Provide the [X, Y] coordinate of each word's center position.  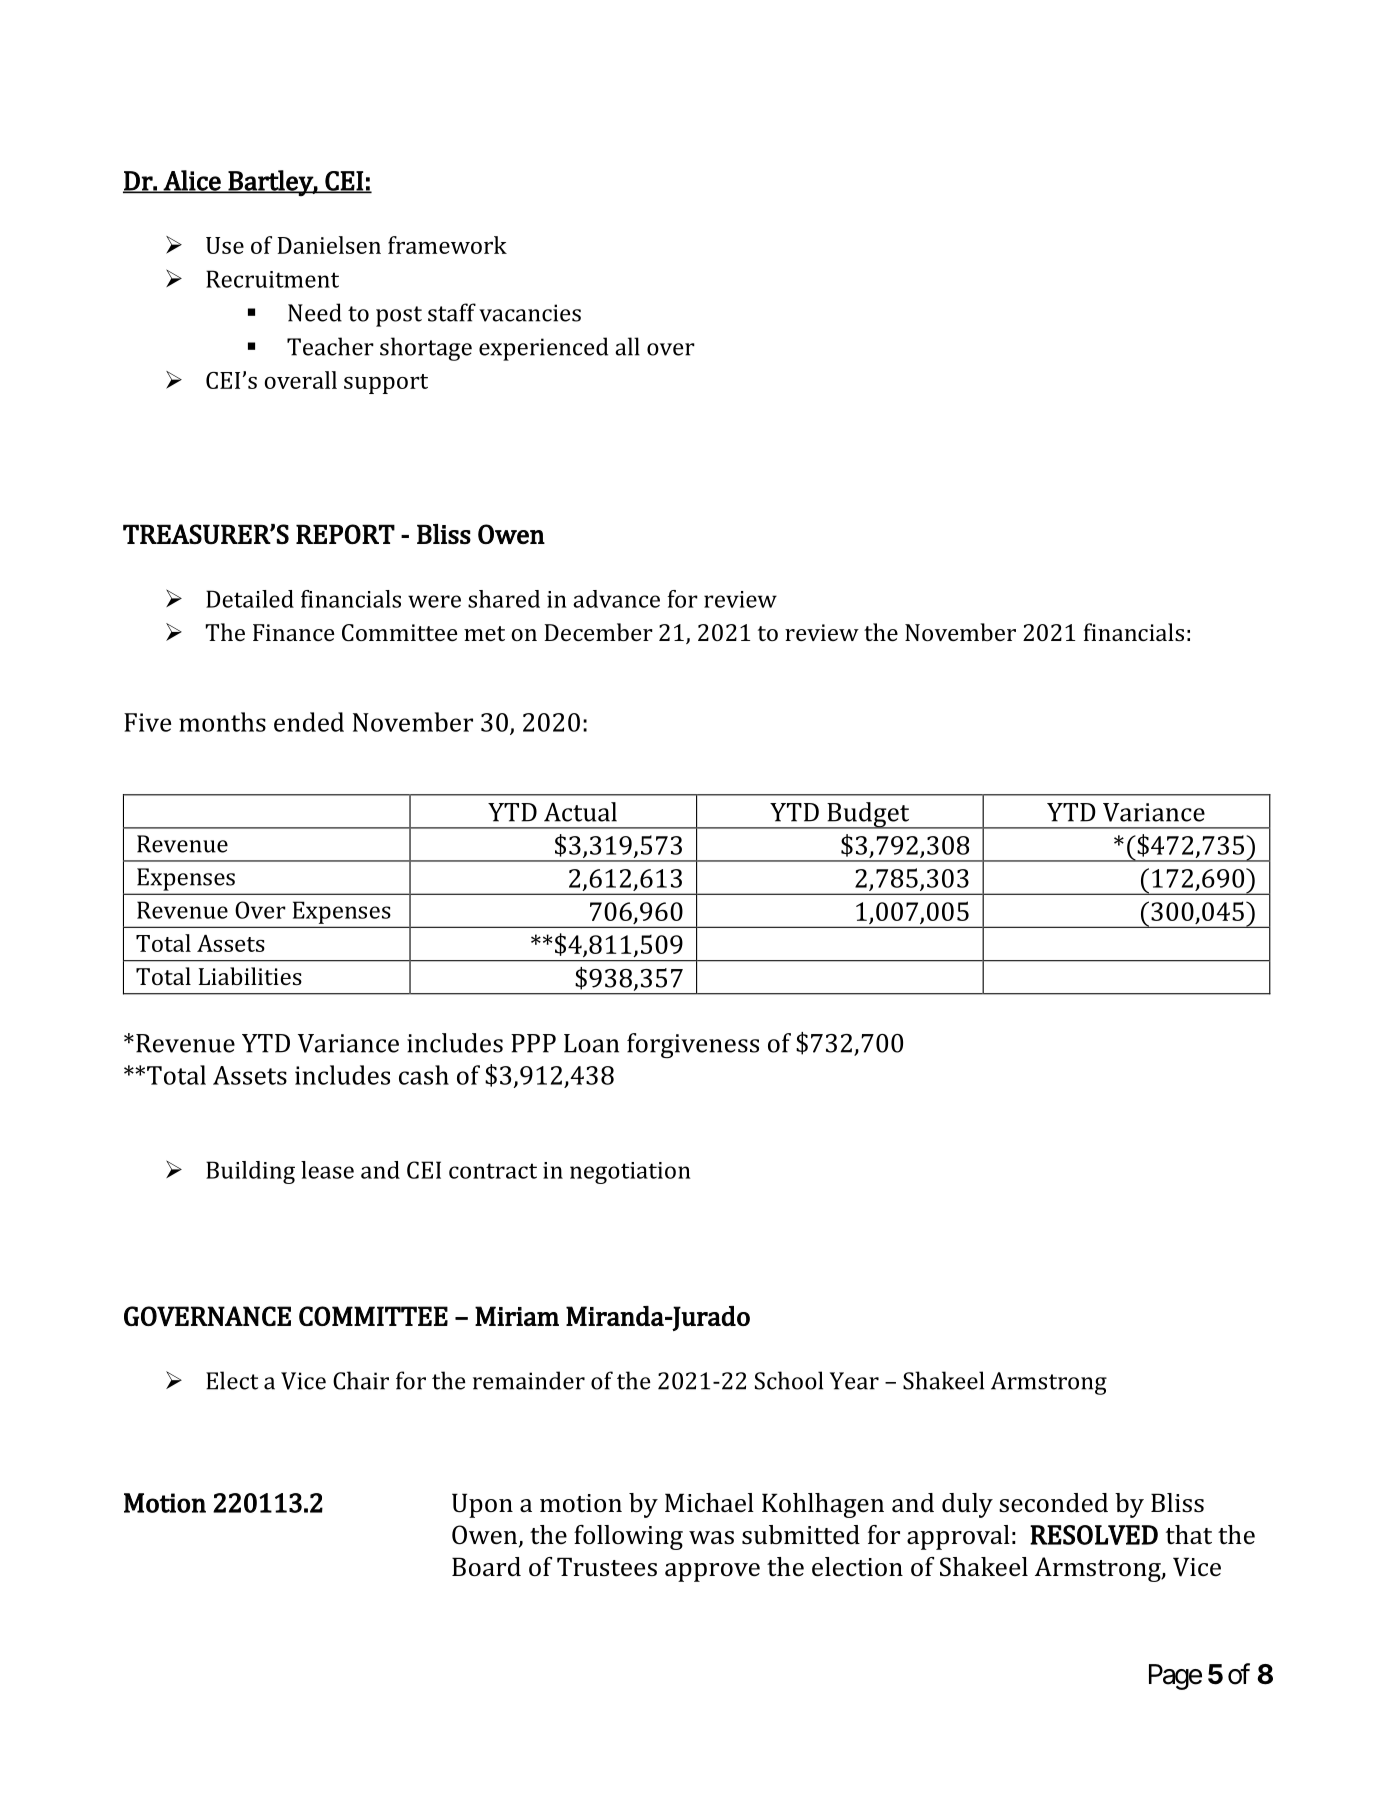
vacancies [530, 313]
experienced [543, 349]
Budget [868, 815]
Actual [580, 812]
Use [225, 245]
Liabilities [250, 976]
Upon [482, 1505]
